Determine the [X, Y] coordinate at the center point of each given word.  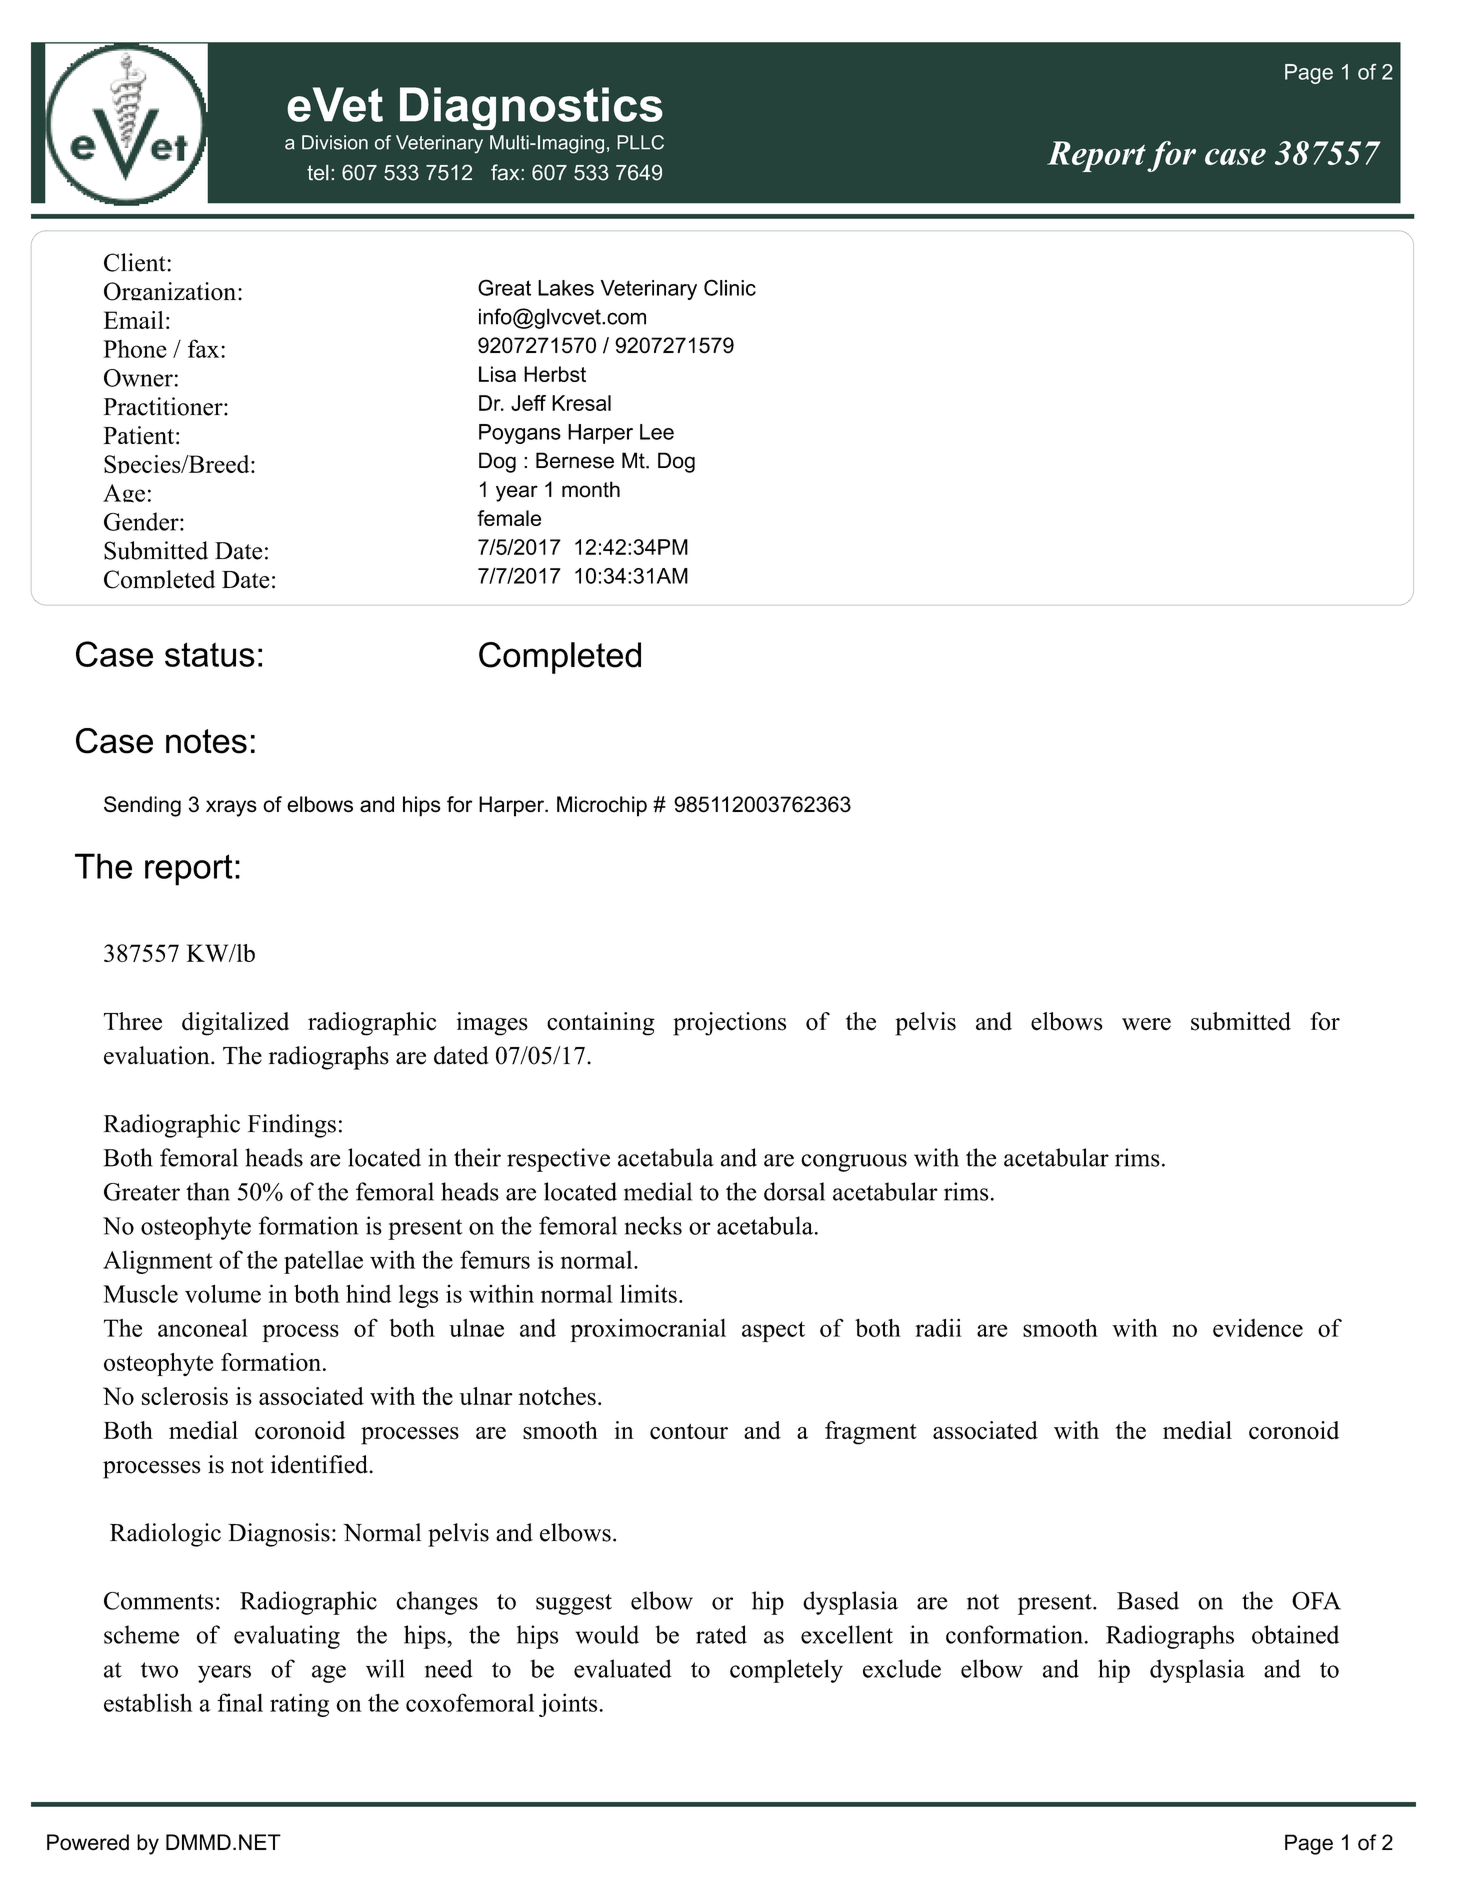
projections [729, 1024]
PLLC [640, 142]
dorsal [794, 1191]
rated [721, 1634]
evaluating [287, 1637]
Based [1148, 1600]
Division [335, 142]
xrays [231, 808]
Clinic [730, 287]
